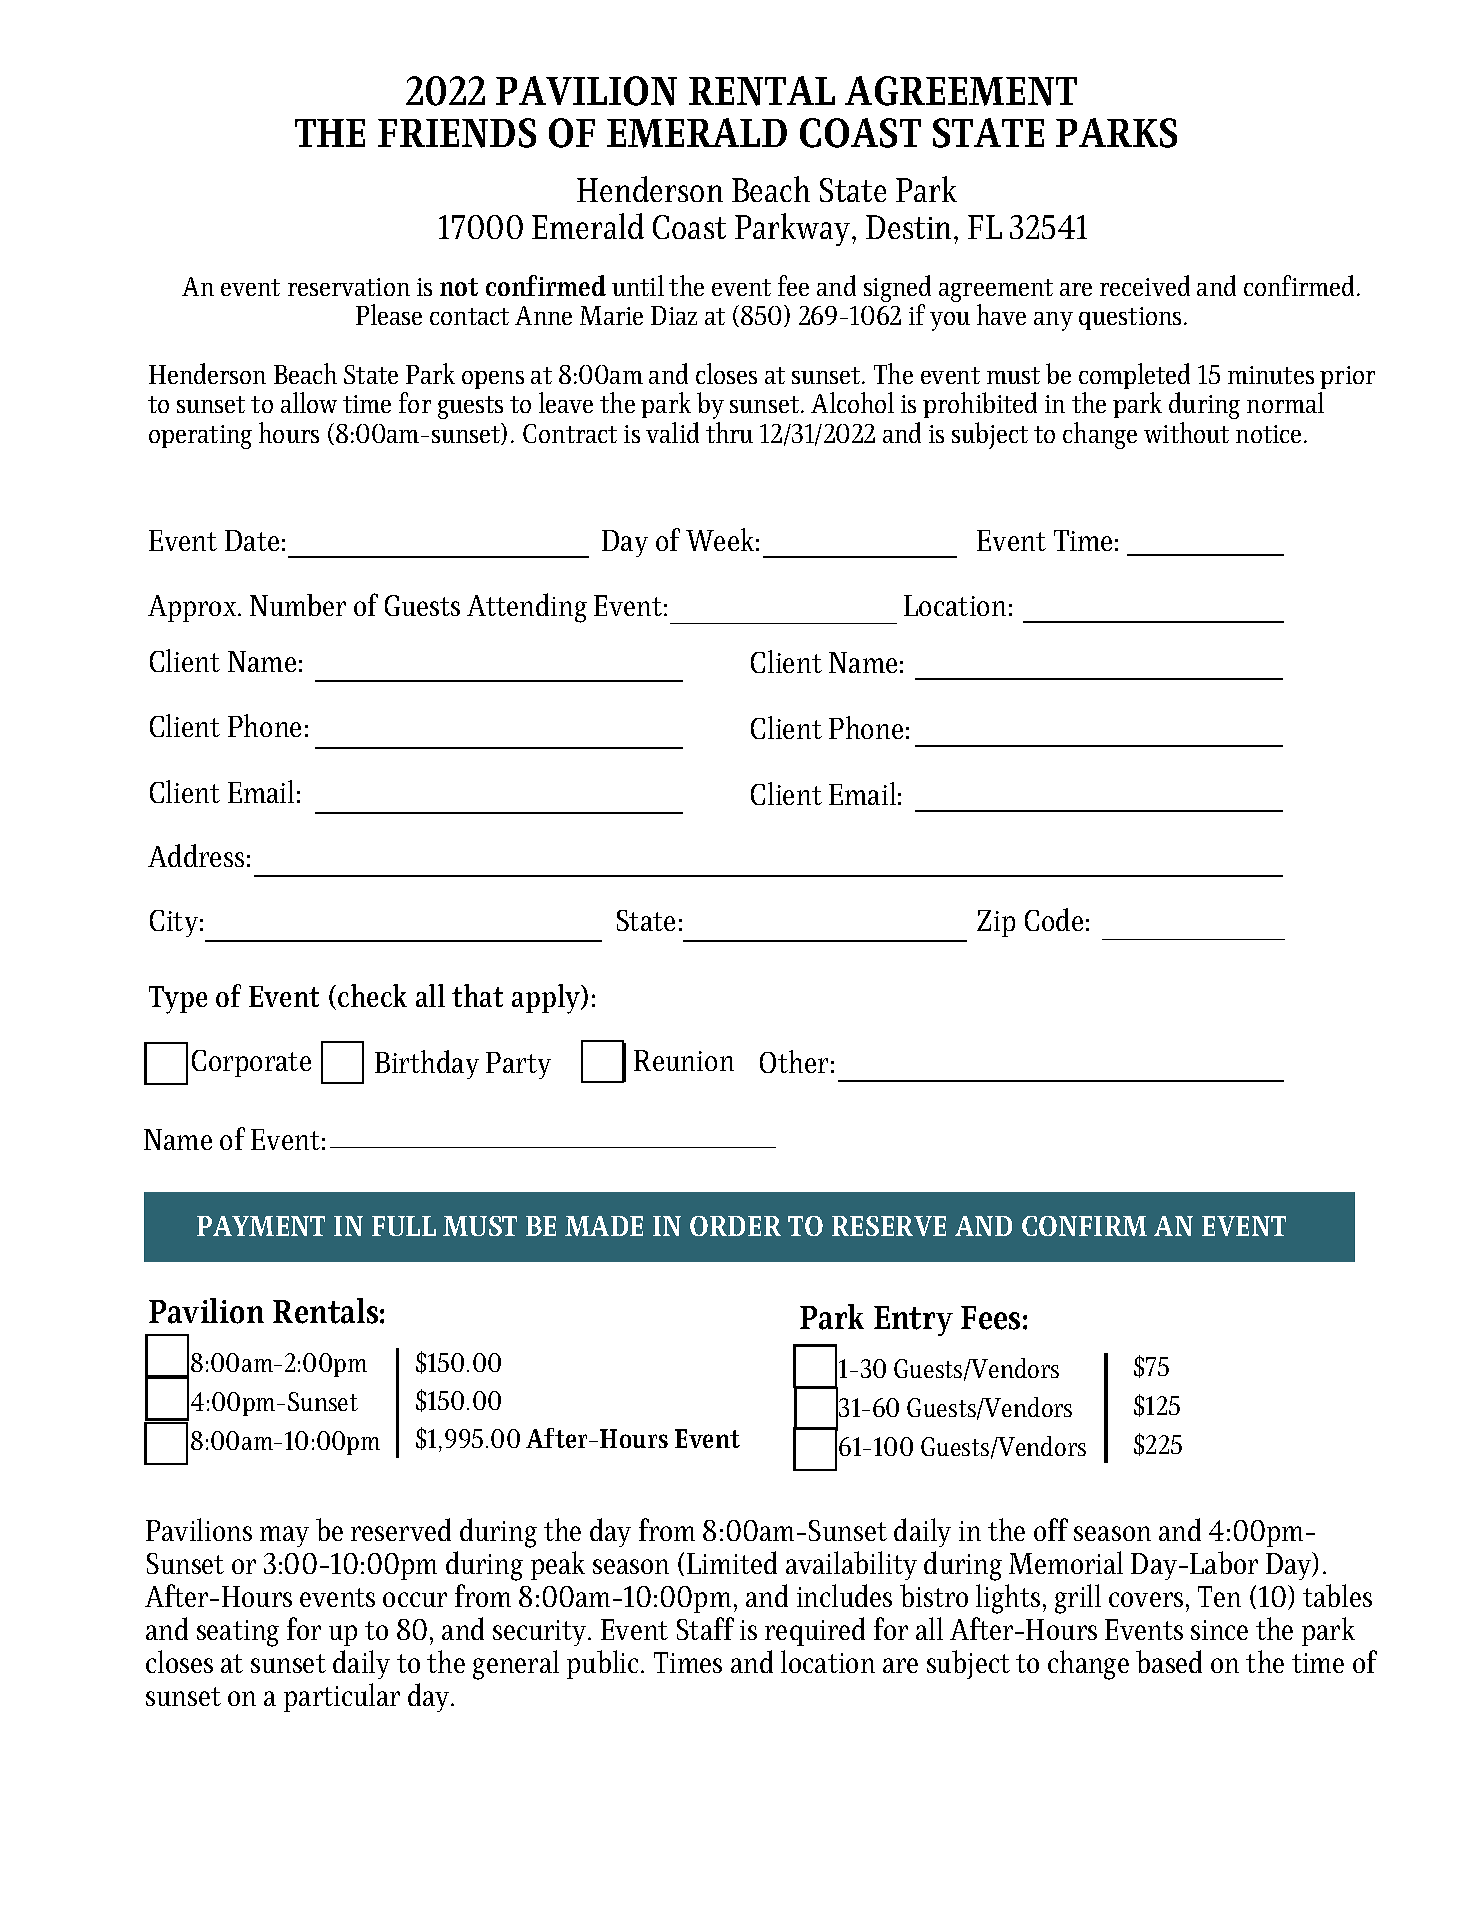  What do you see at coordinates (1145, 285) in the screenshot?
I see `received` at bounding box center [1145, 285].
